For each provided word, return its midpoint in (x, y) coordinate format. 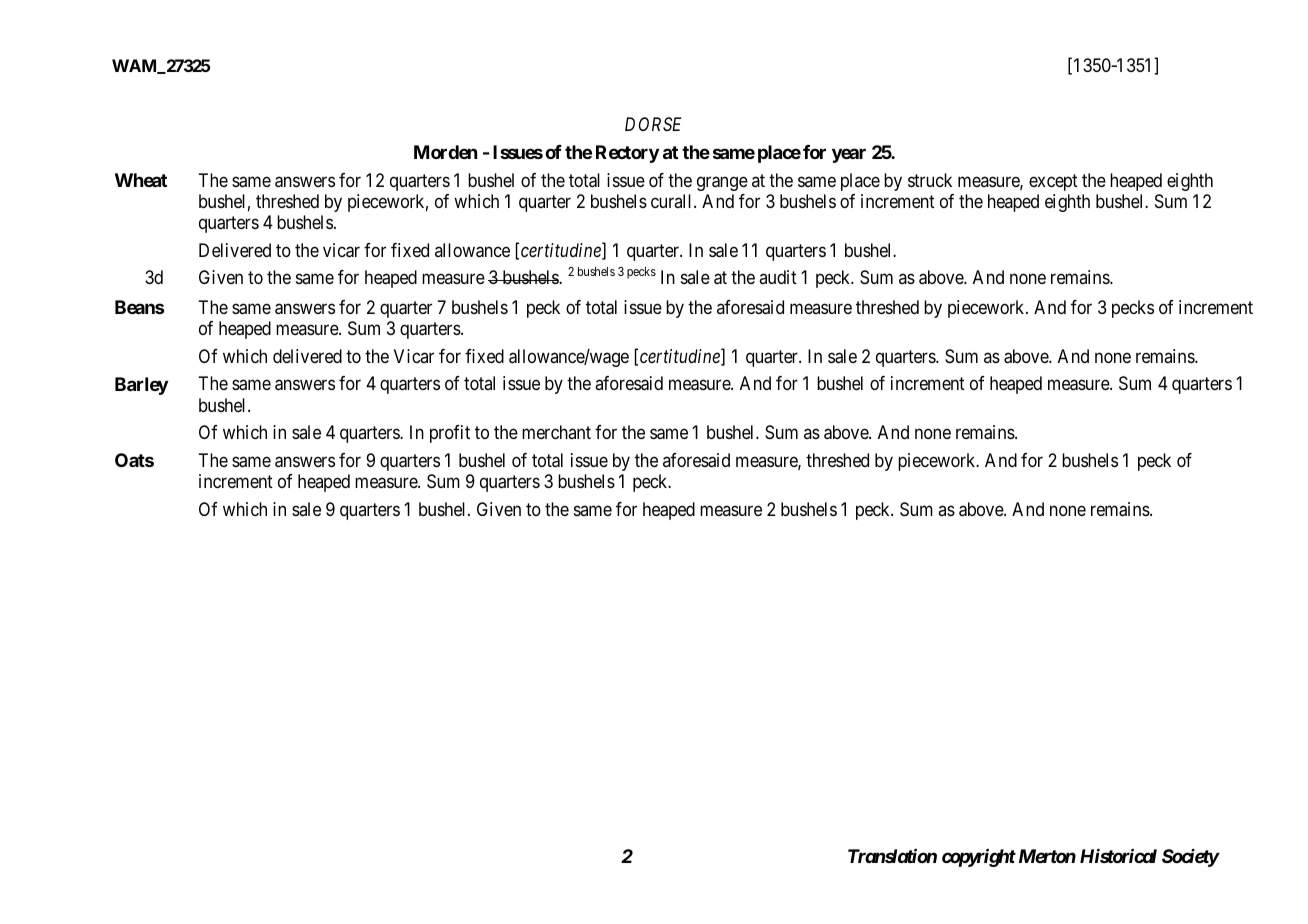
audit (778, 277)
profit (450, 434)
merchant (556, 432)
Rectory (627, 154)
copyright (979, 858)
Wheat (141, 180)
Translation (892, 856)
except (1053, 182)
